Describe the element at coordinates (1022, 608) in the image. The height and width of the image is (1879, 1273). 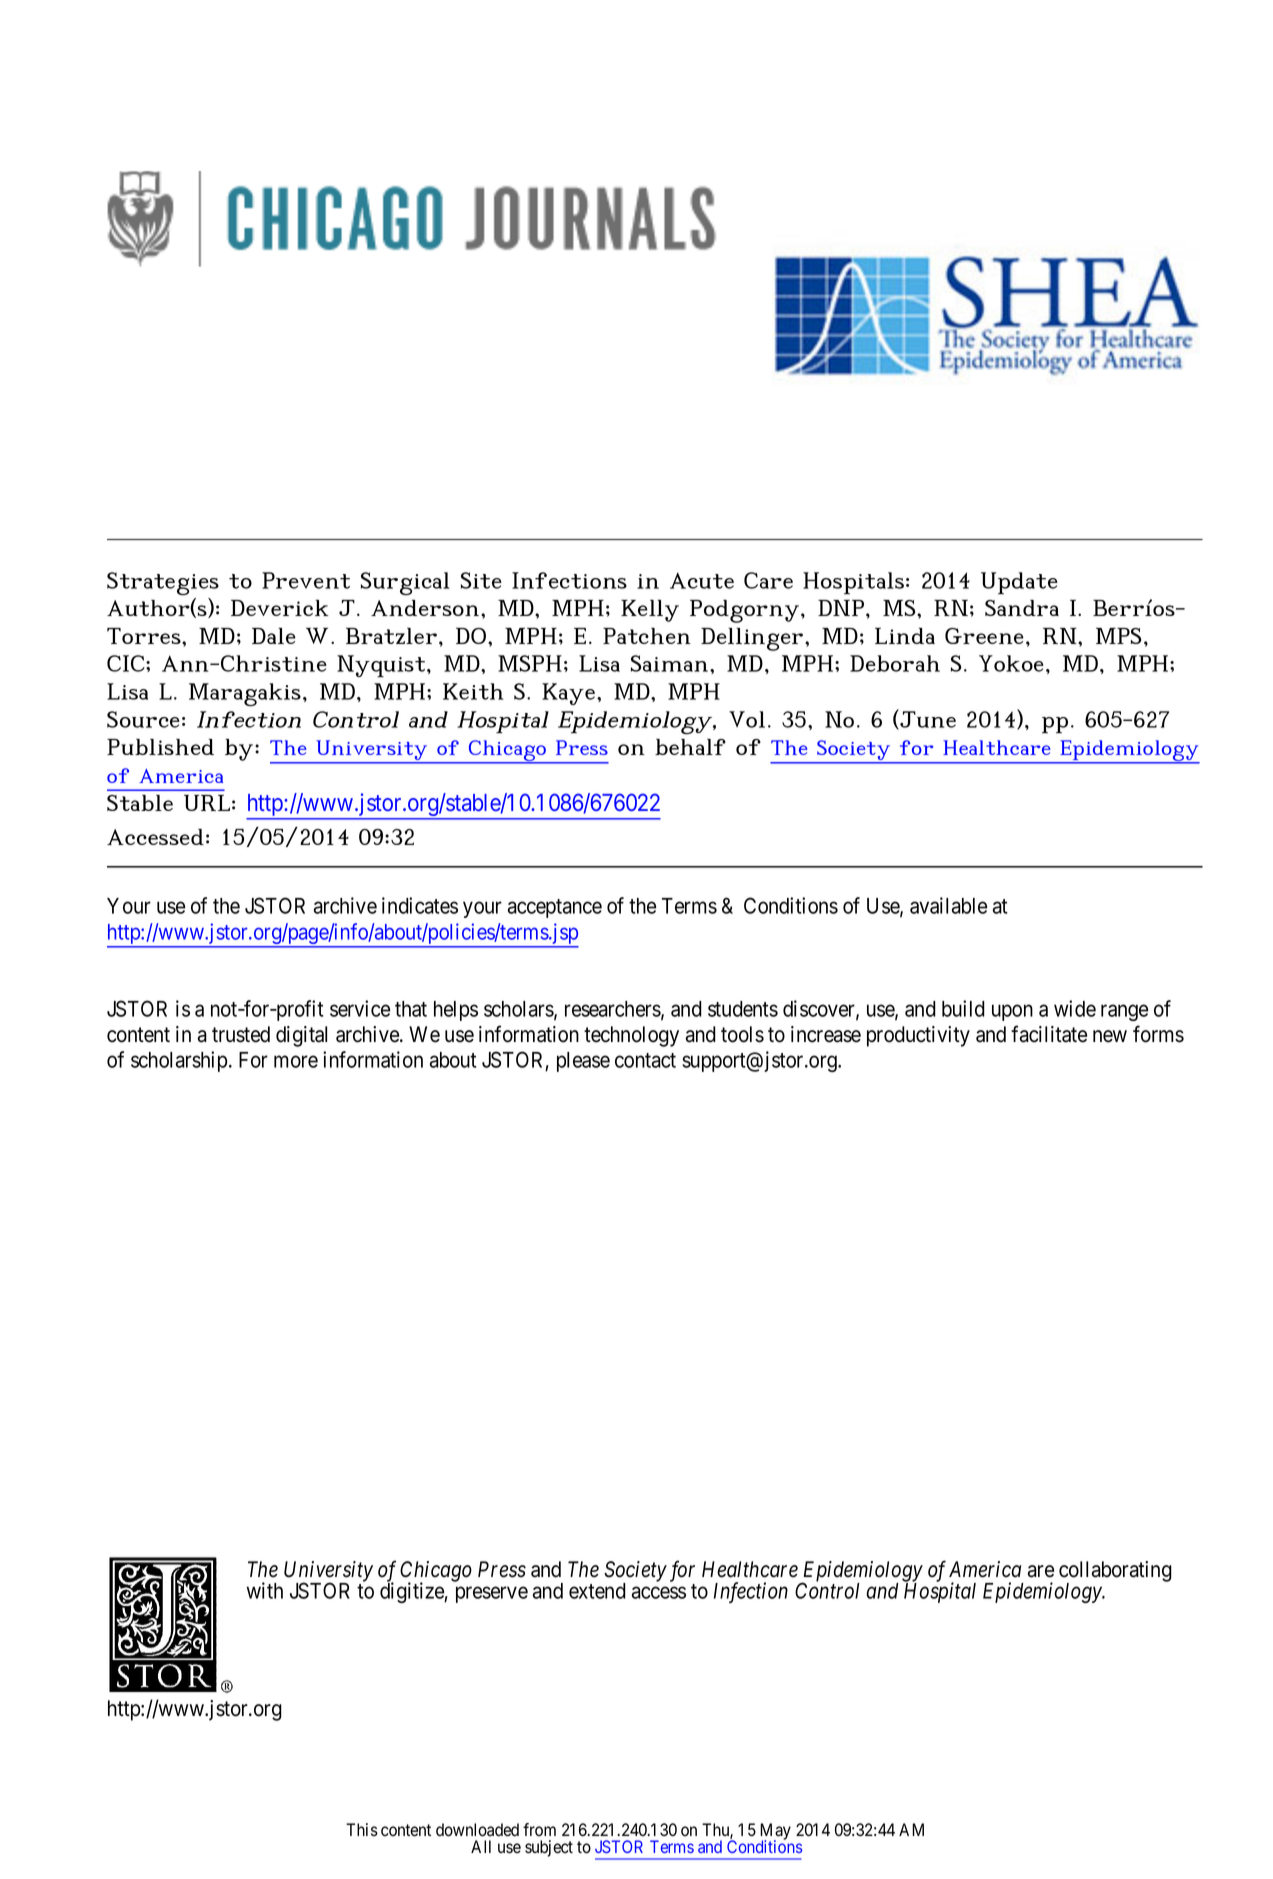
I see `Sandra` at that location.
